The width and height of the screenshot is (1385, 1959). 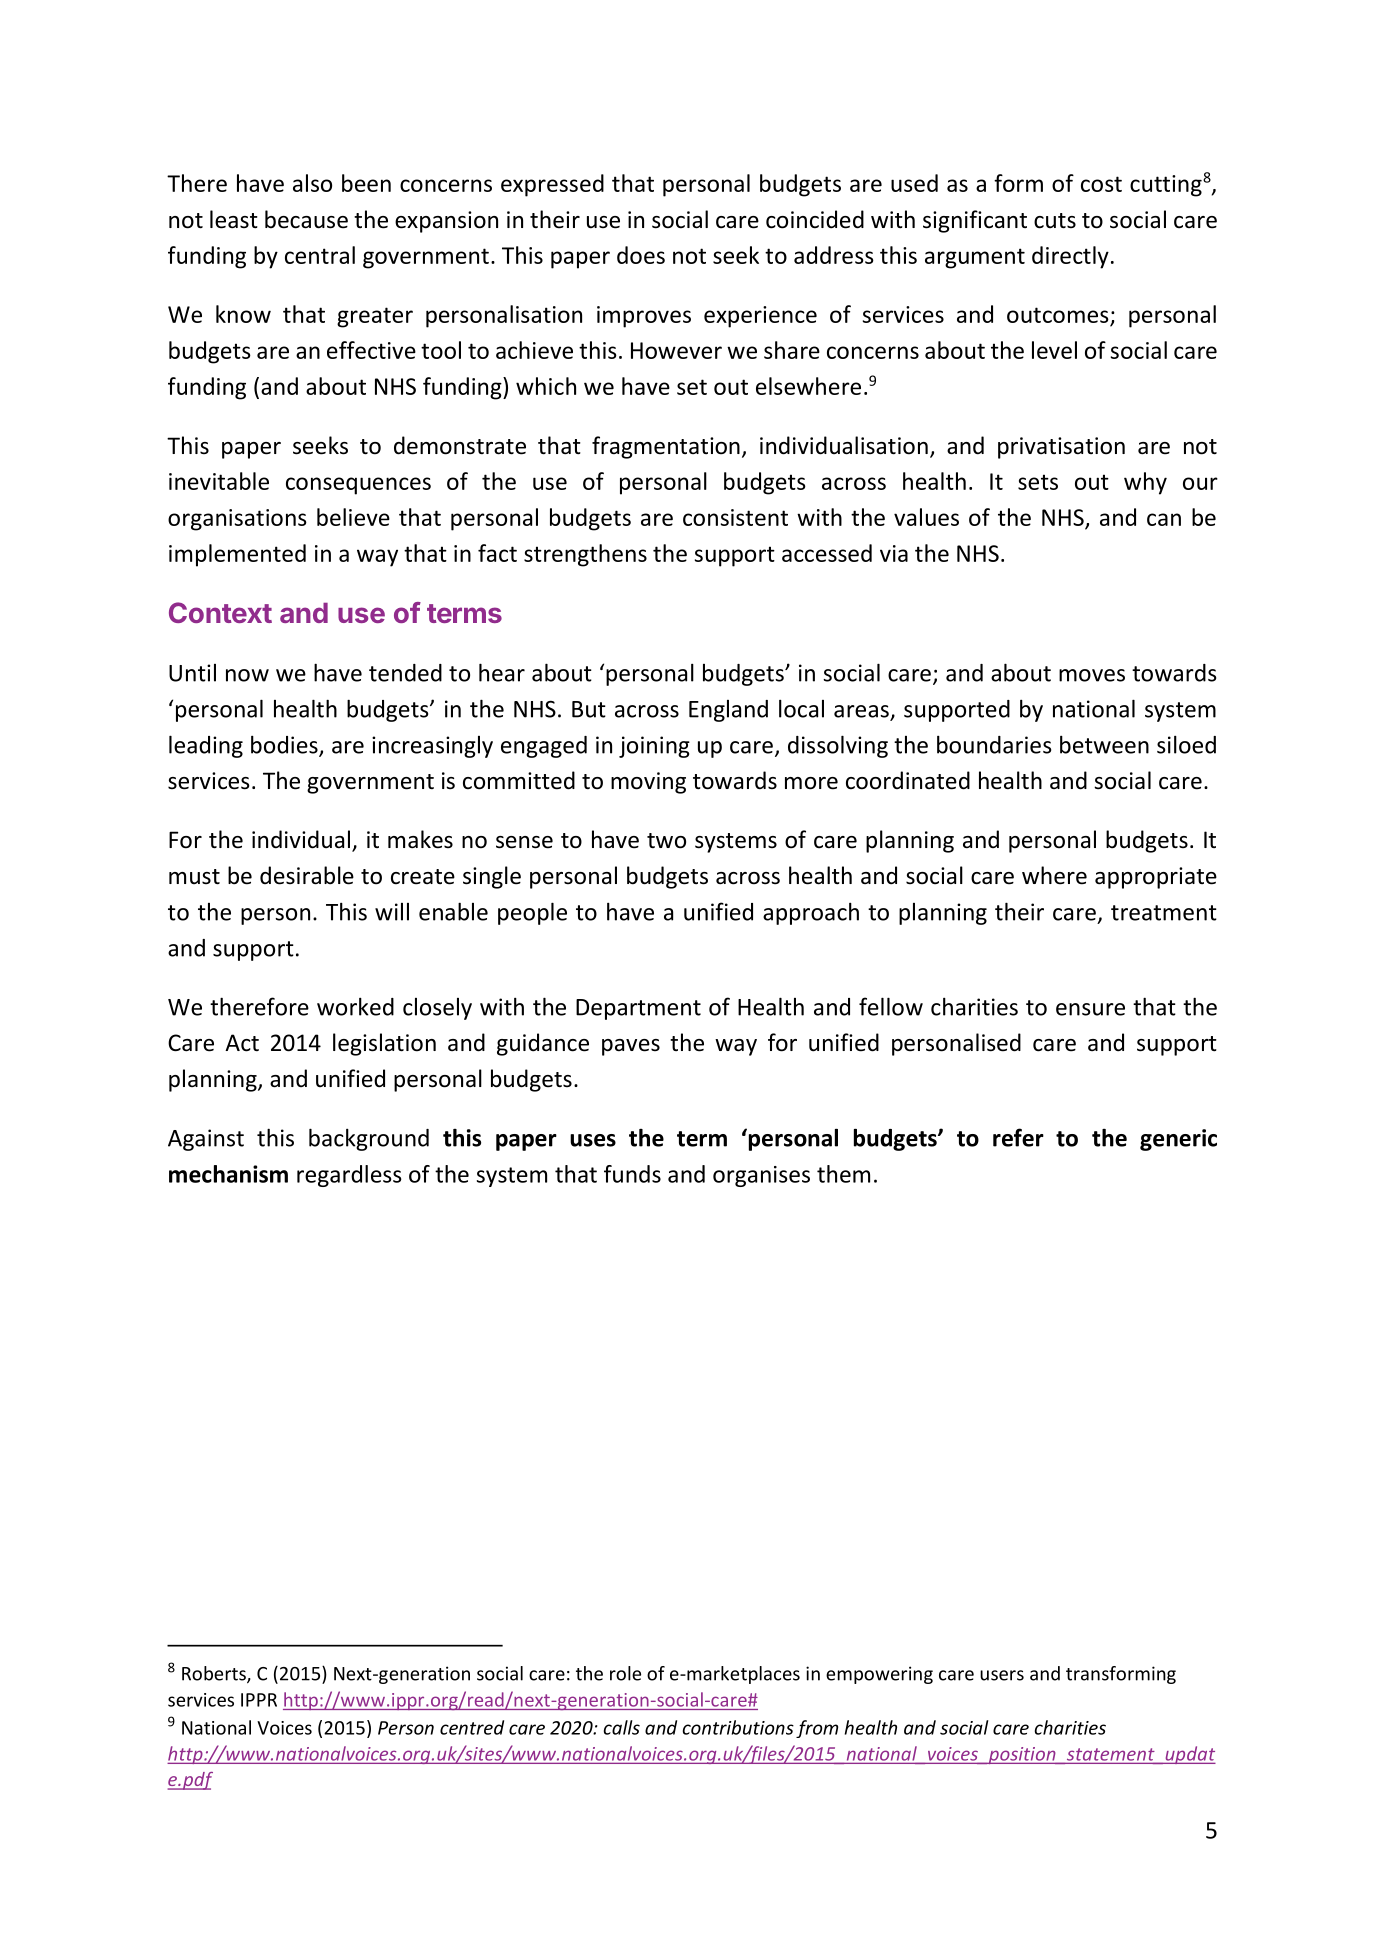 I want to click on role, so click(x=625, y=1673).
